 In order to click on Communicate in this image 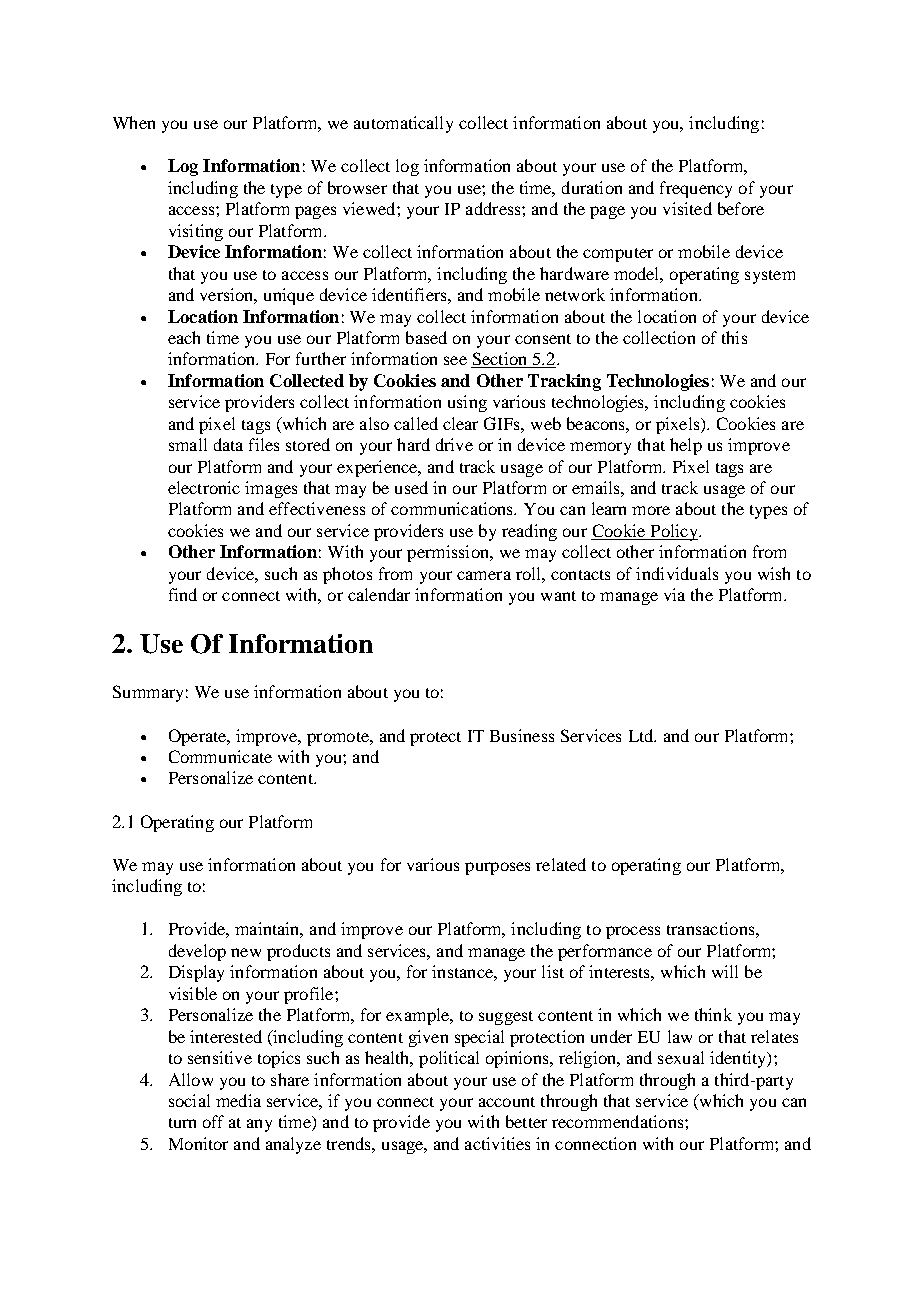, I will do `click(220, 756)`.
